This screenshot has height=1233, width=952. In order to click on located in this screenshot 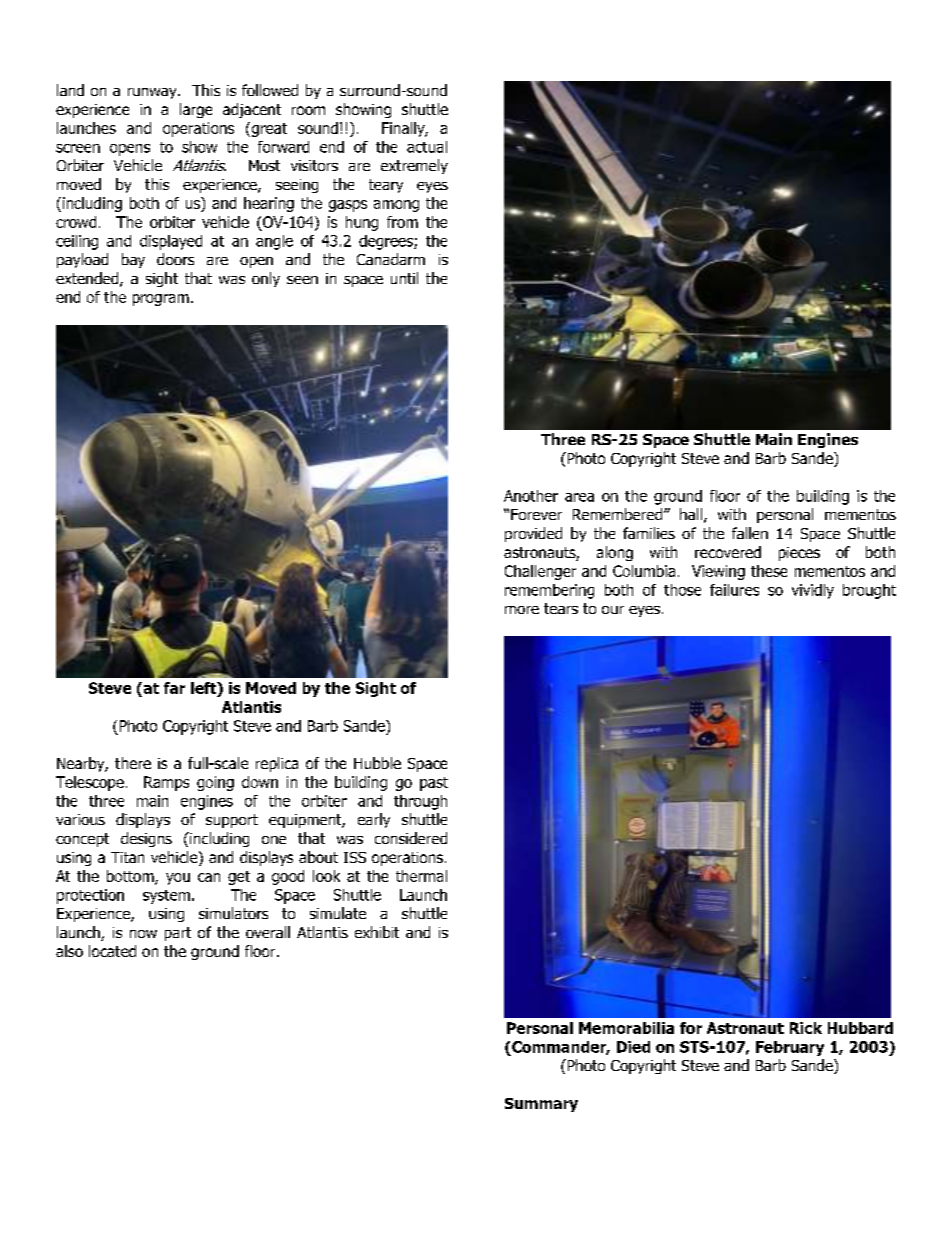, I will do `click(112, 951)`.
